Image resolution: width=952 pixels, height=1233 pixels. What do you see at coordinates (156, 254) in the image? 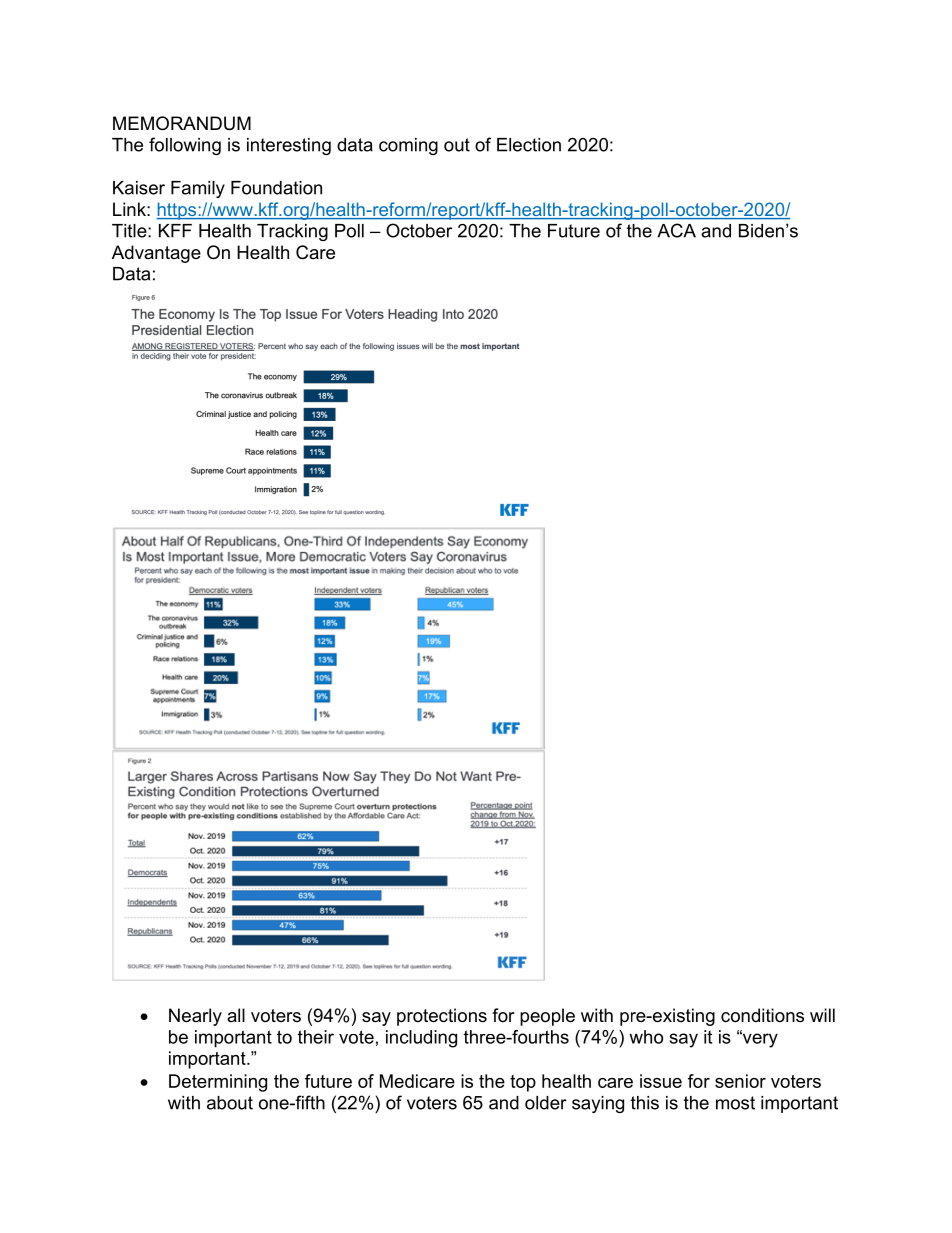
I see `Advantage` at bounding box center [156, 254].
